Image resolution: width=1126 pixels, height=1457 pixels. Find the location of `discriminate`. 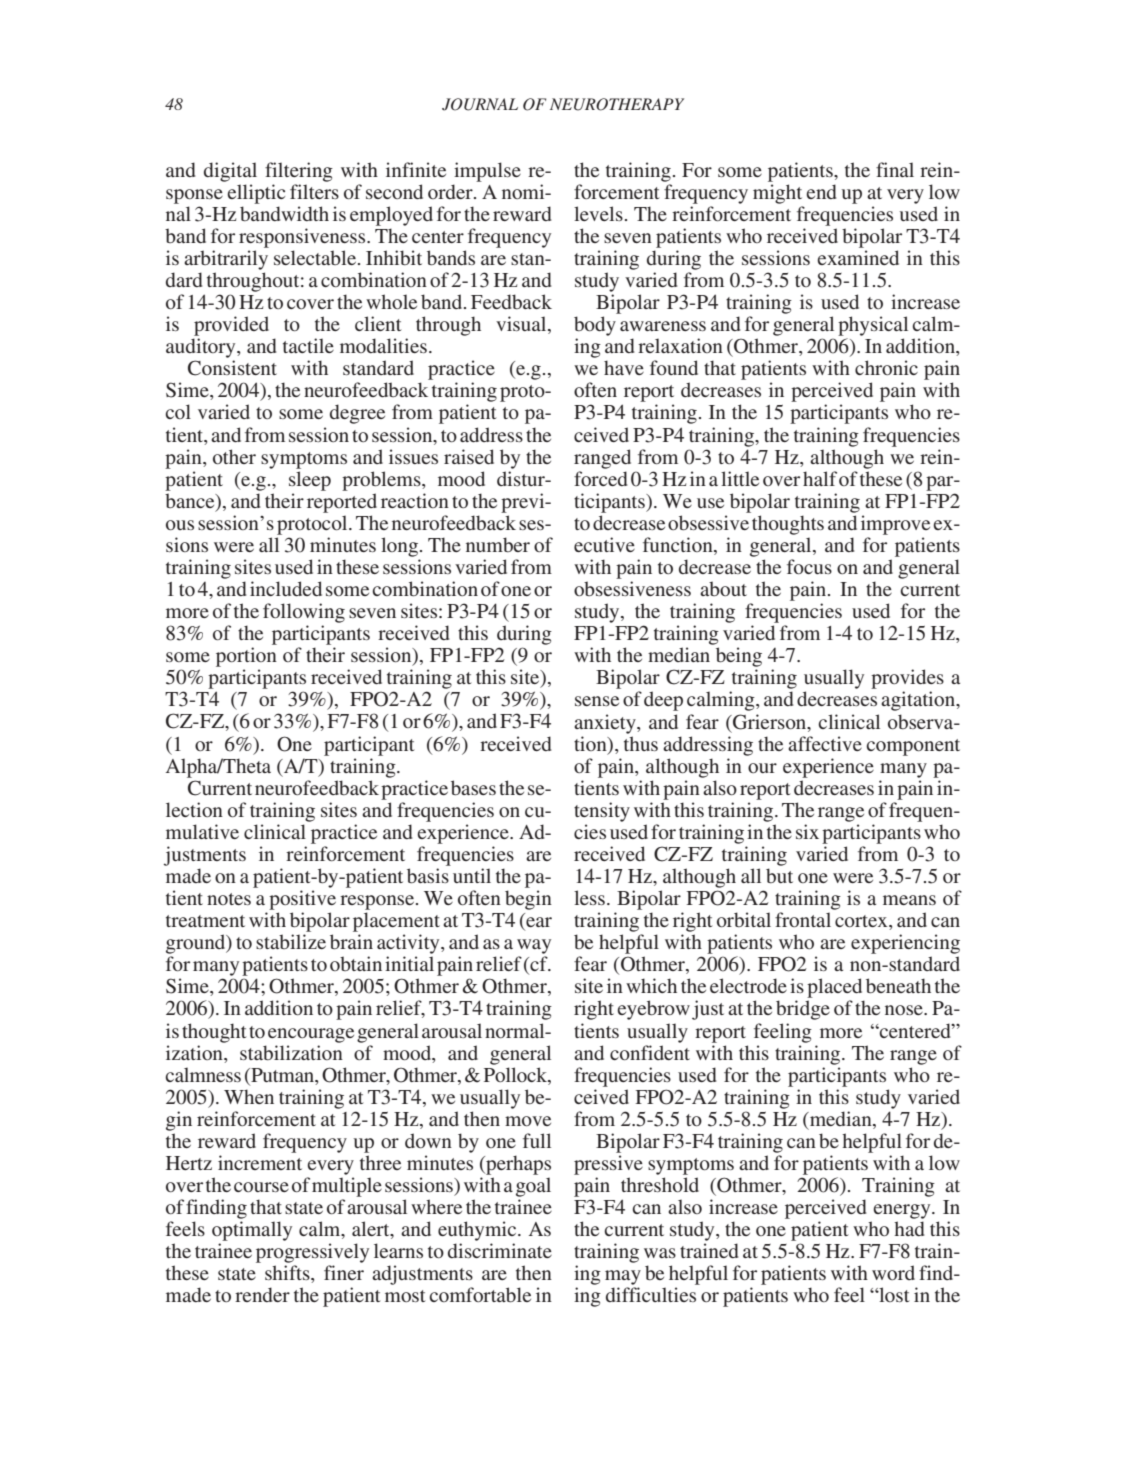

discriminate is located at coordinates (500, 1250).
